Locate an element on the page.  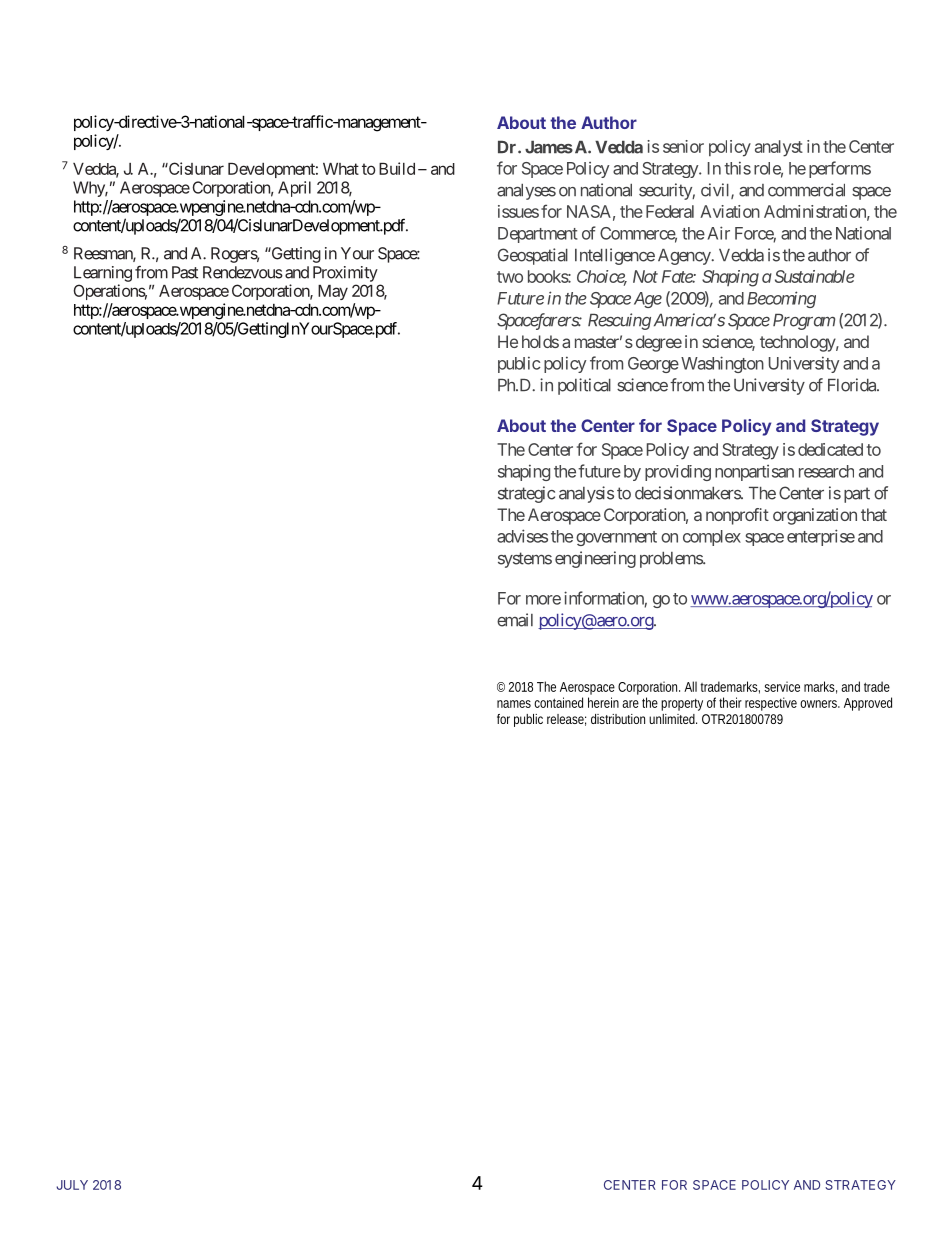
release is located at coordinates (566, 720).
